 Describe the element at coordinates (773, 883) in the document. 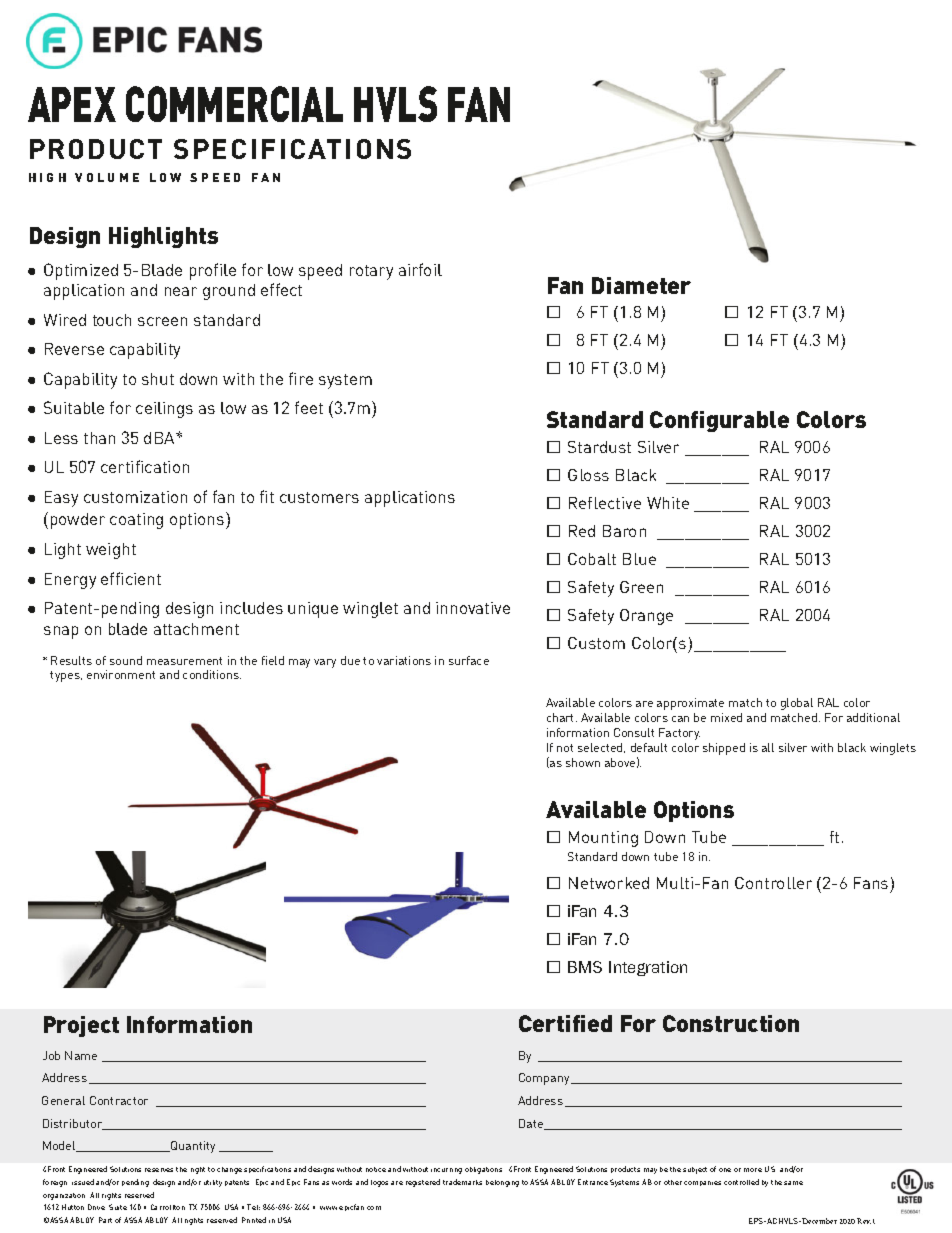

I see `Controller` at that location.
